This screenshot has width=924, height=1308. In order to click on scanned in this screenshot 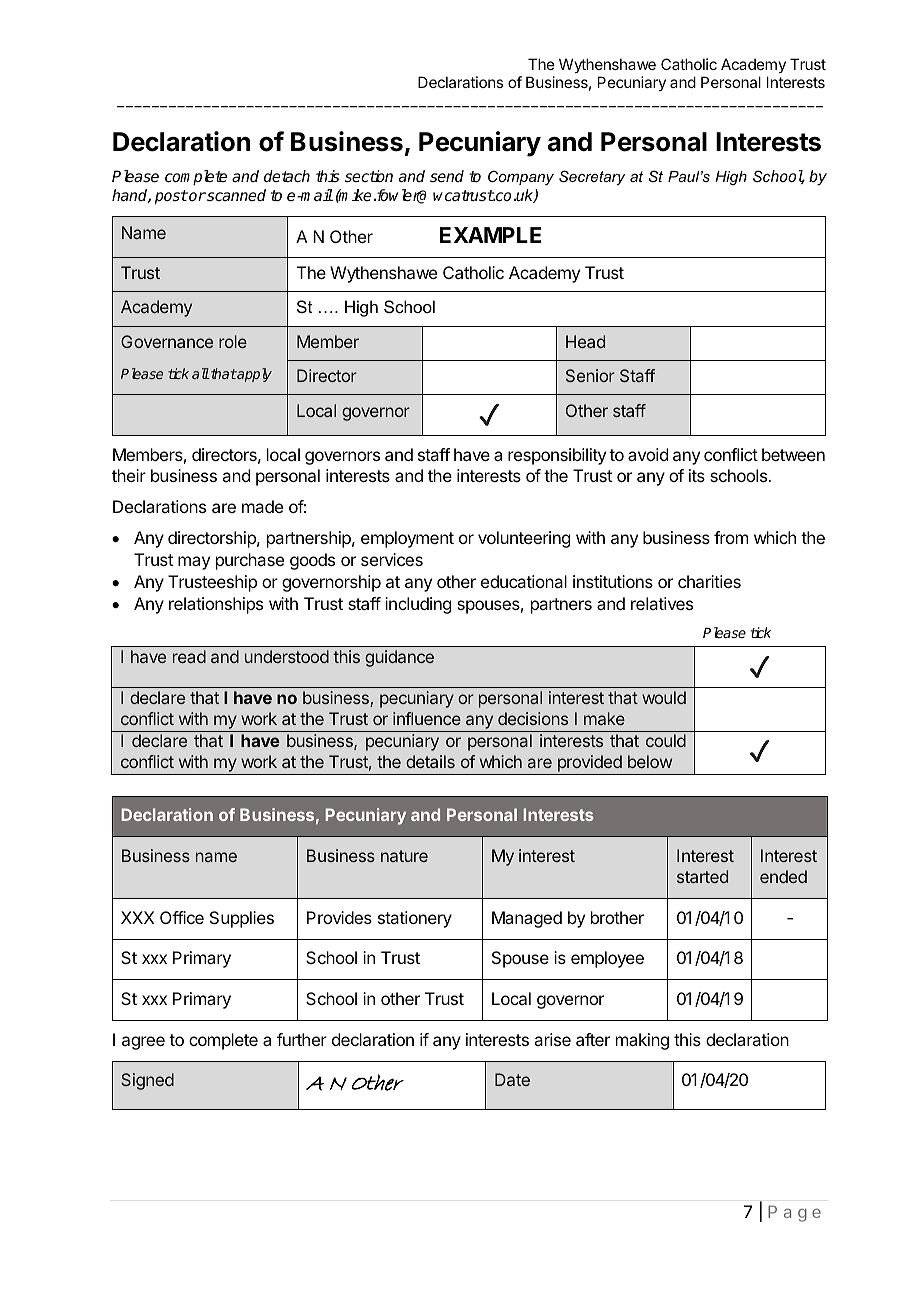, I will do `click(235, 195)`.
